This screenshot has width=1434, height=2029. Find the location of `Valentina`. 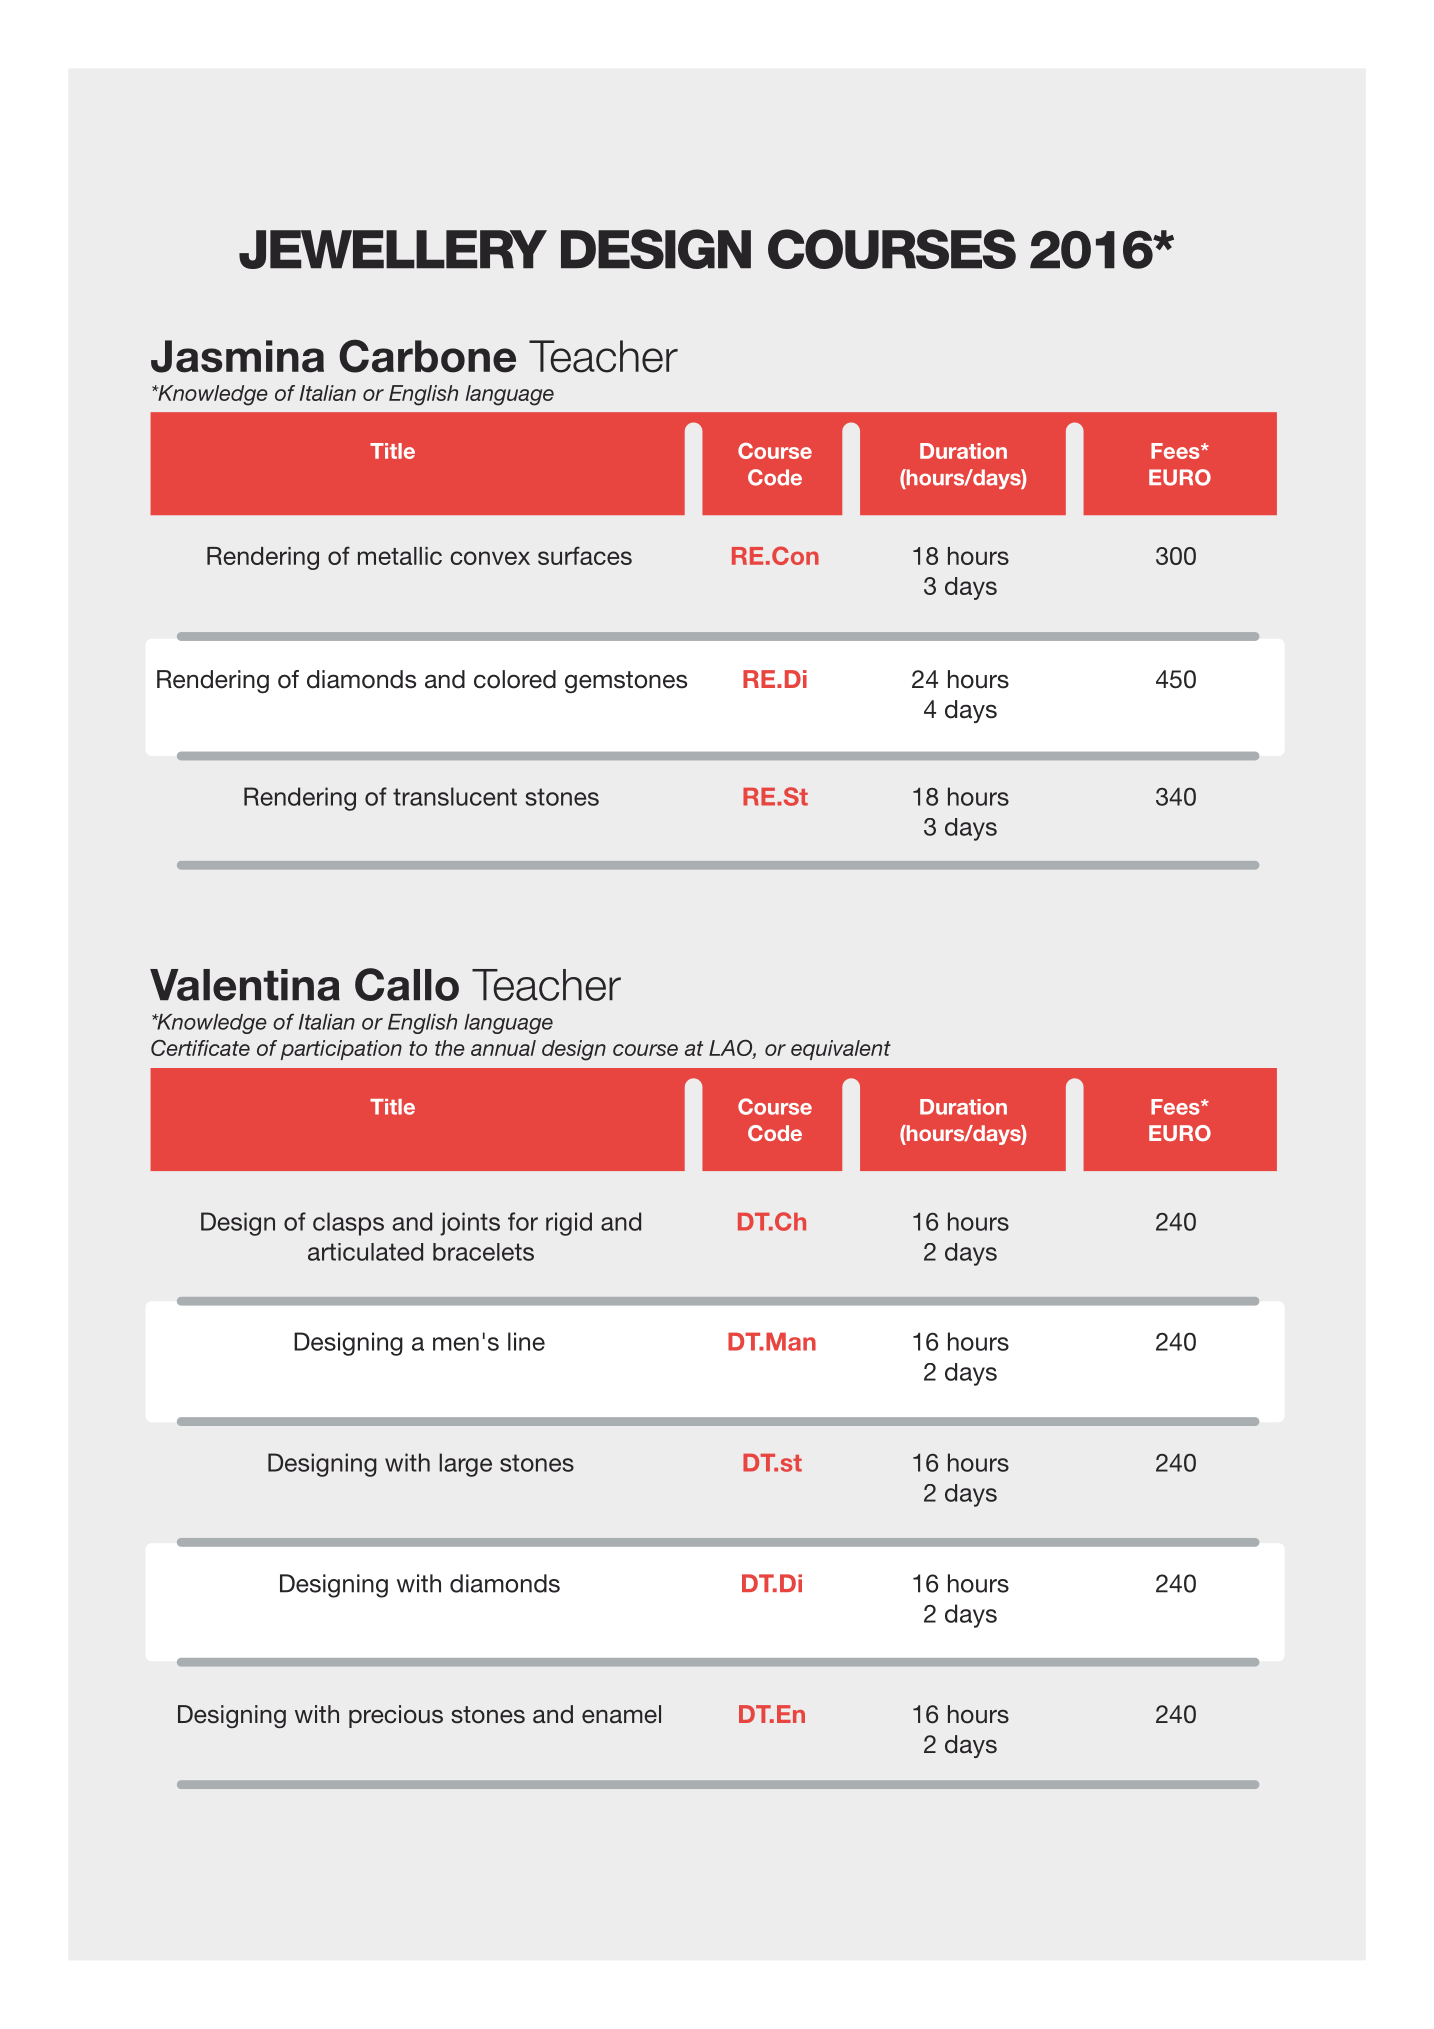

Valentina is located at coordinates (245, 985).
